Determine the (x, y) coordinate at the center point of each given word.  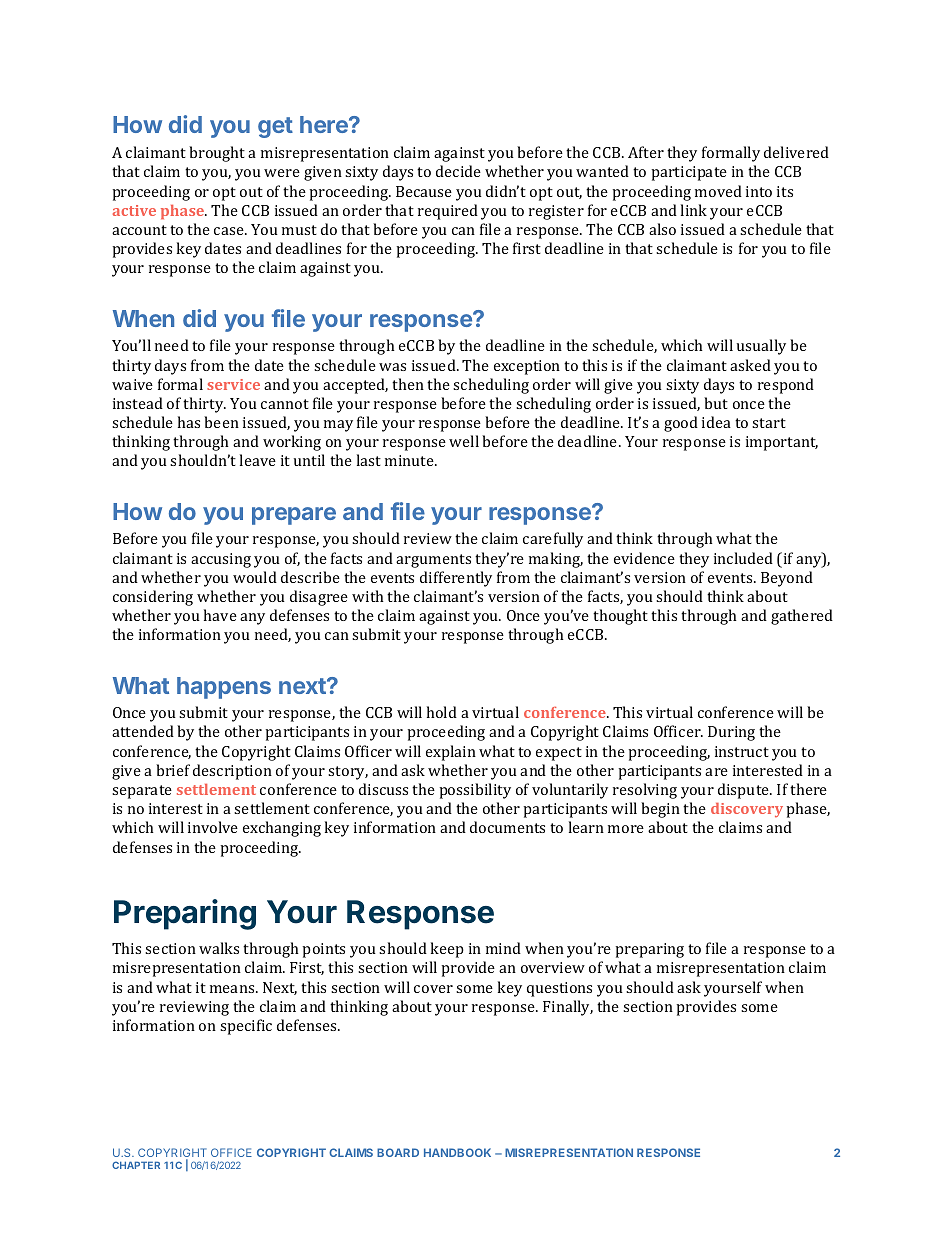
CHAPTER (136, 1165)
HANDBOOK (457, 1152)
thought (620, 617)
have (220, 615)
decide (458, 171)
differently (456, 579)
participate (689, 173)
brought (217, 154)
